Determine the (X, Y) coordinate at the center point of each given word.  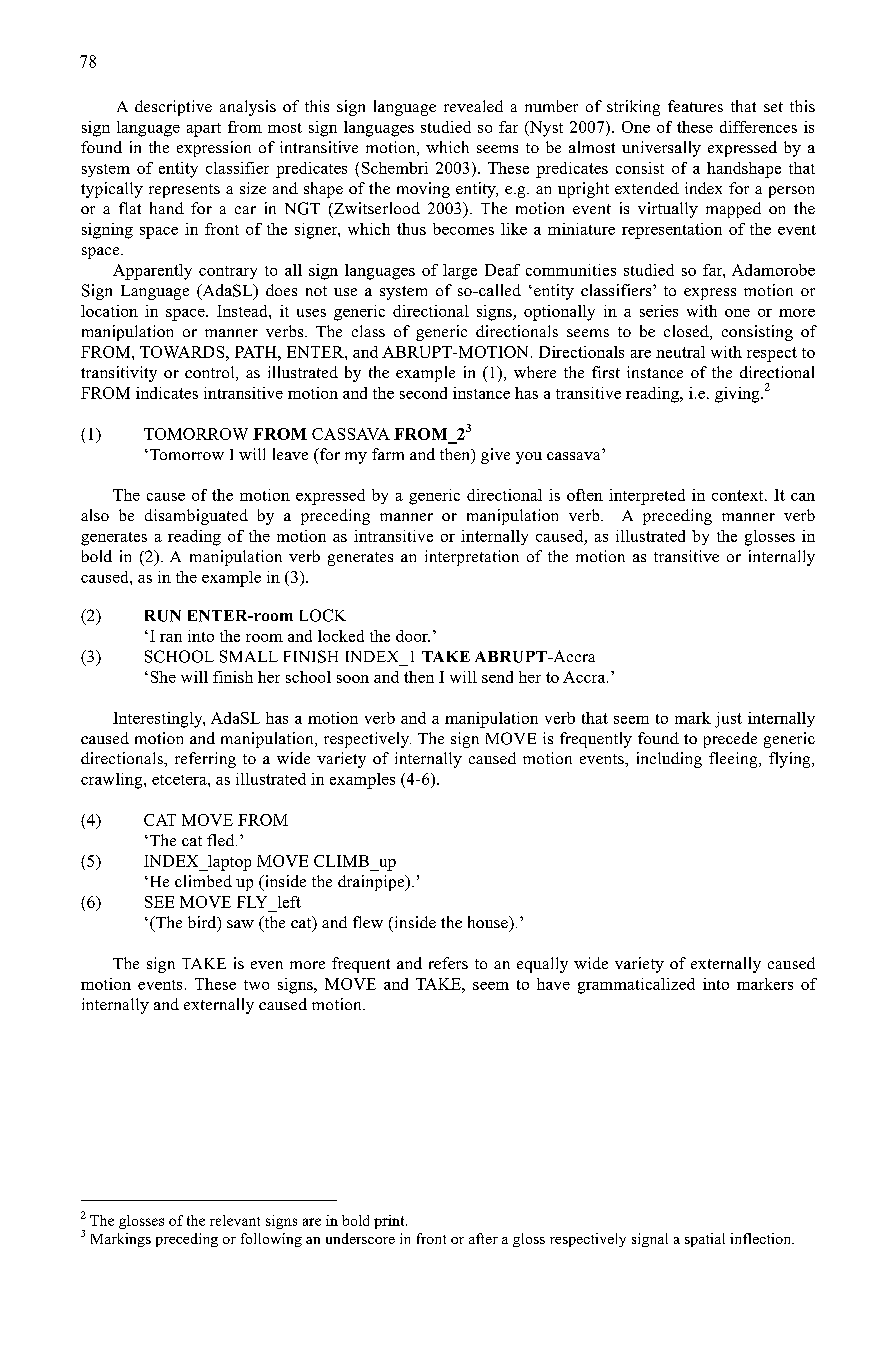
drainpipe (372, 883)
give (495, 456)
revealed (473, 106)
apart (204, 130)
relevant (235, 1220)
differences (758, 127)
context (739, 495)
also (95, 515)
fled (222, 840)
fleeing (734, 760)
